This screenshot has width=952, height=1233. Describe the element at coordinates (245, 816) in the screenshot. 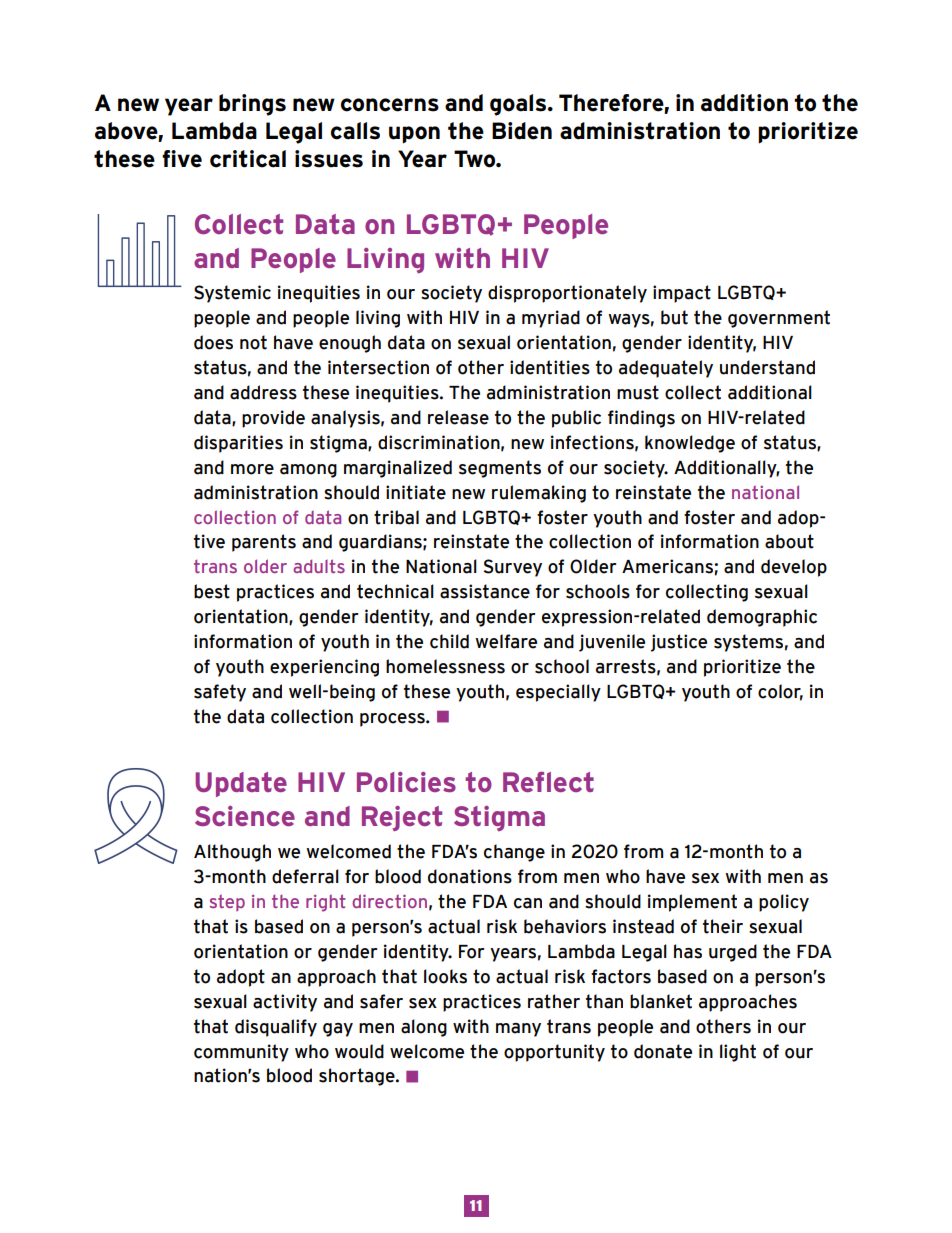

I see `Science` at that location.
